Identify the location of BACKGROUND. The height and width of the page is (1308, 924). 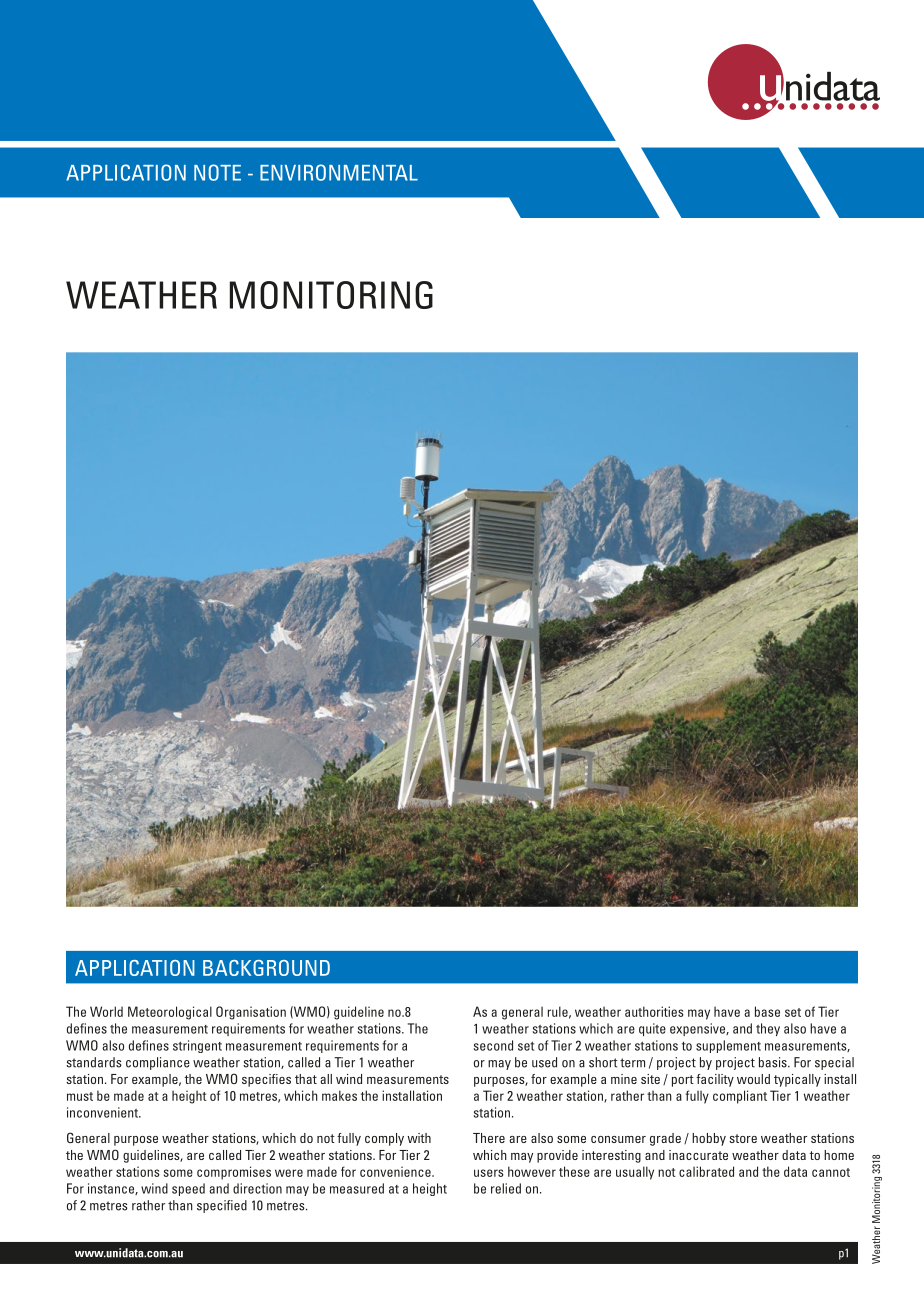
(266, 968).
